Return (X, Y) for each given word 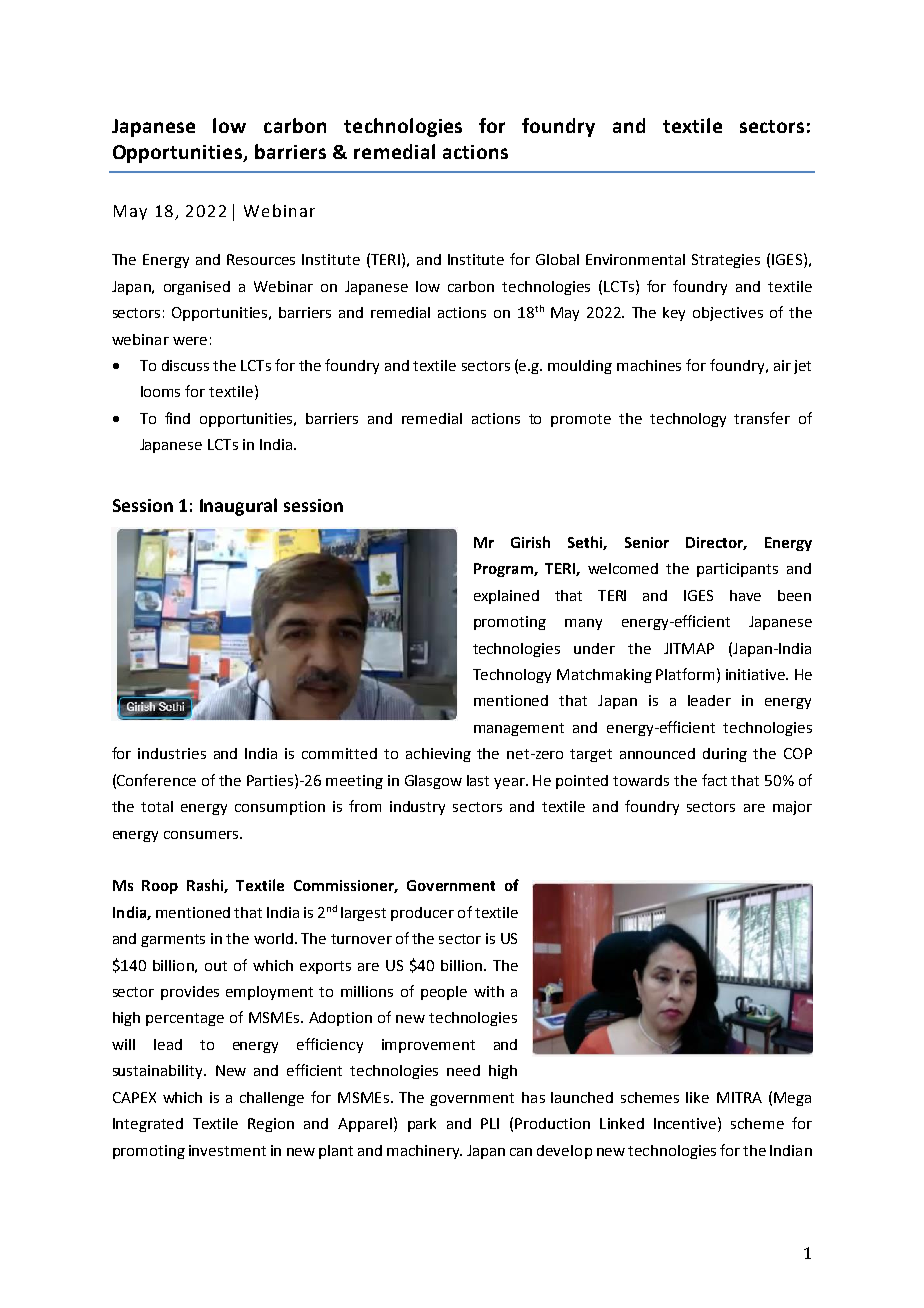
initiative (756, 674)
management (519, 729)
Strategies (726, 261)
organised (197, 288)
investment (227, 1150)
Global (557, 259)
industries (172, 753)
